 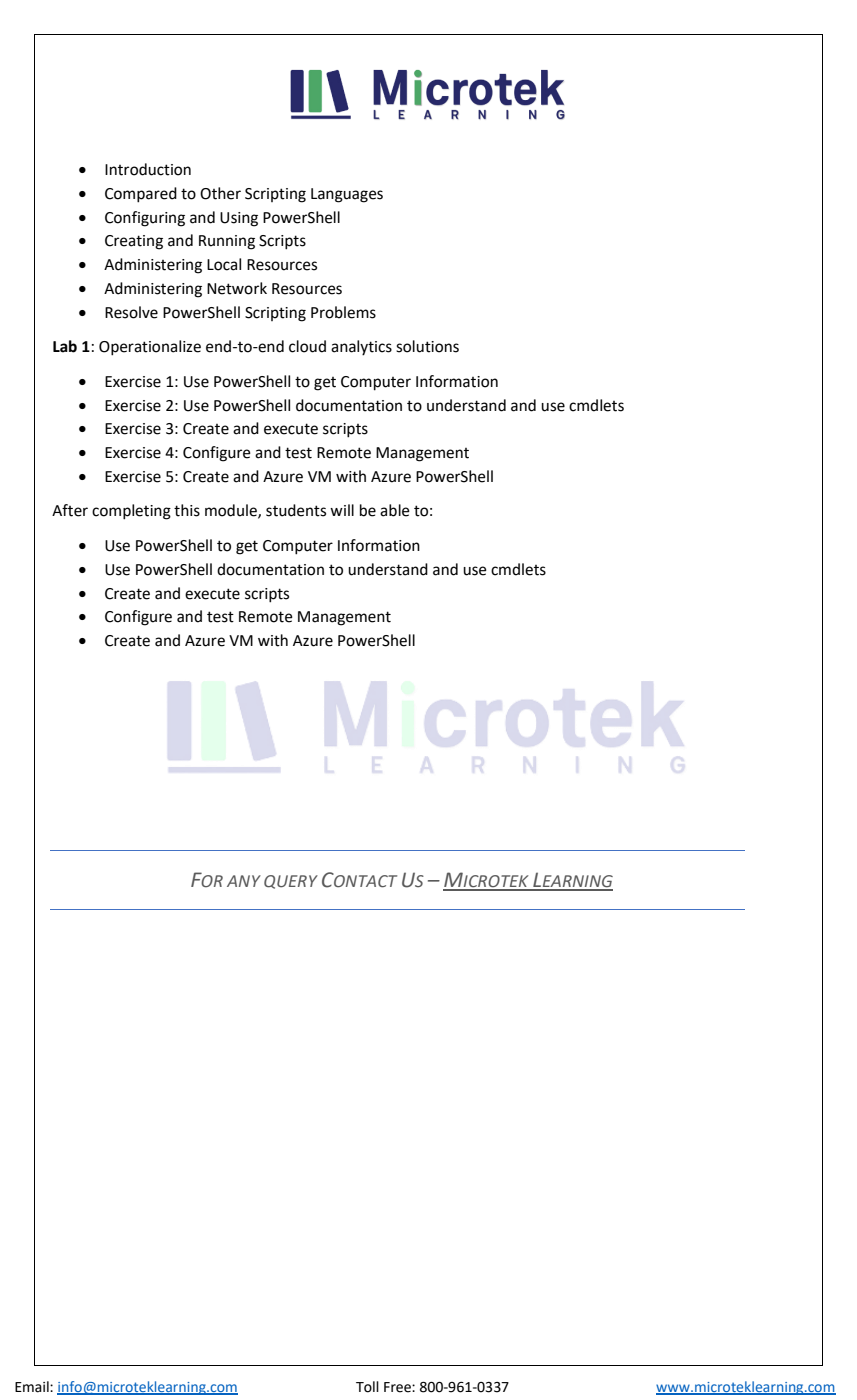 What do you see at coordinates (33, 1387) in the screenshot?
I see `Email` at bounding box center [33, 1387].
